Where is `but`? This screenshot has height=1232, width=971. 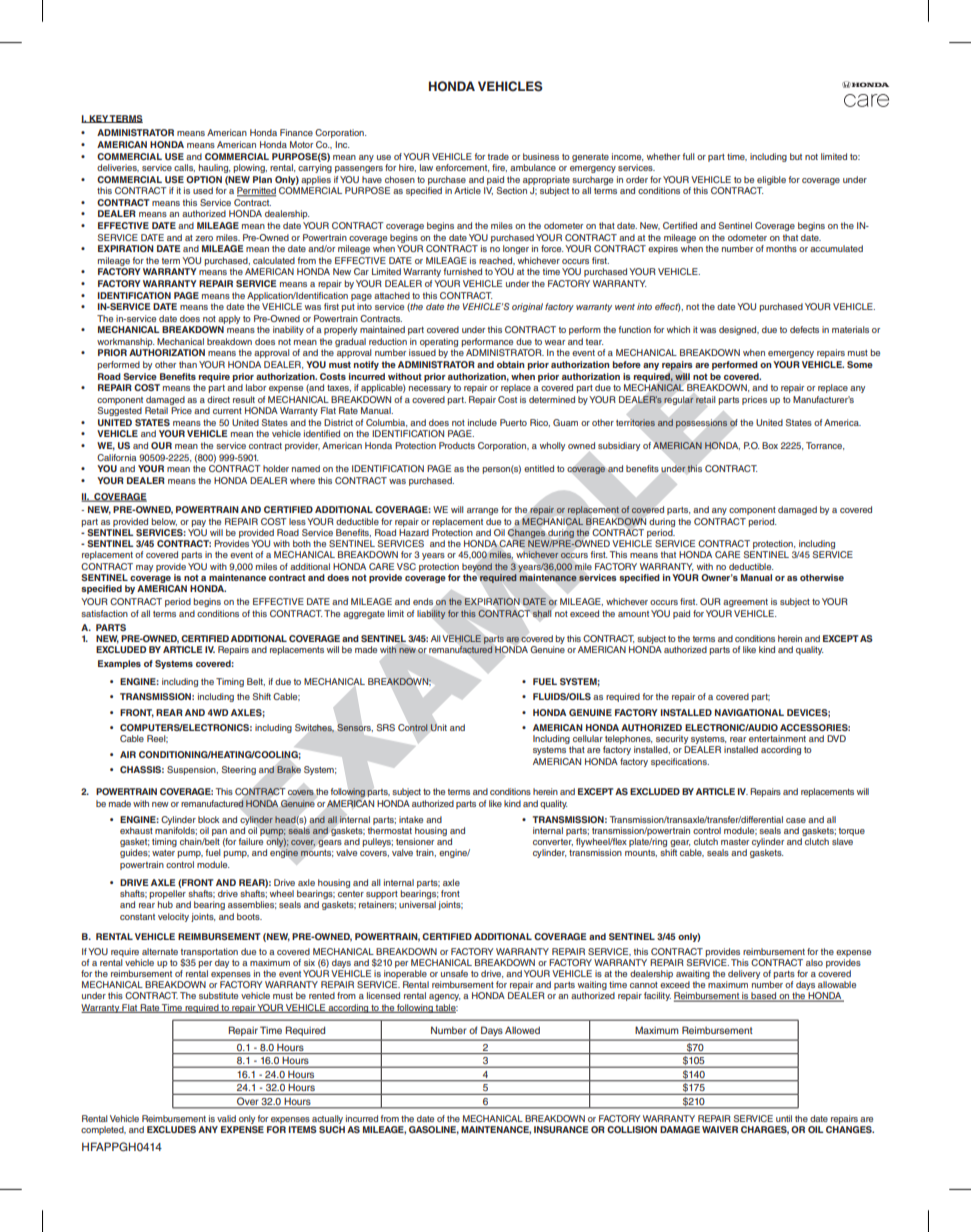 but is located at coordinates (796, 156).
